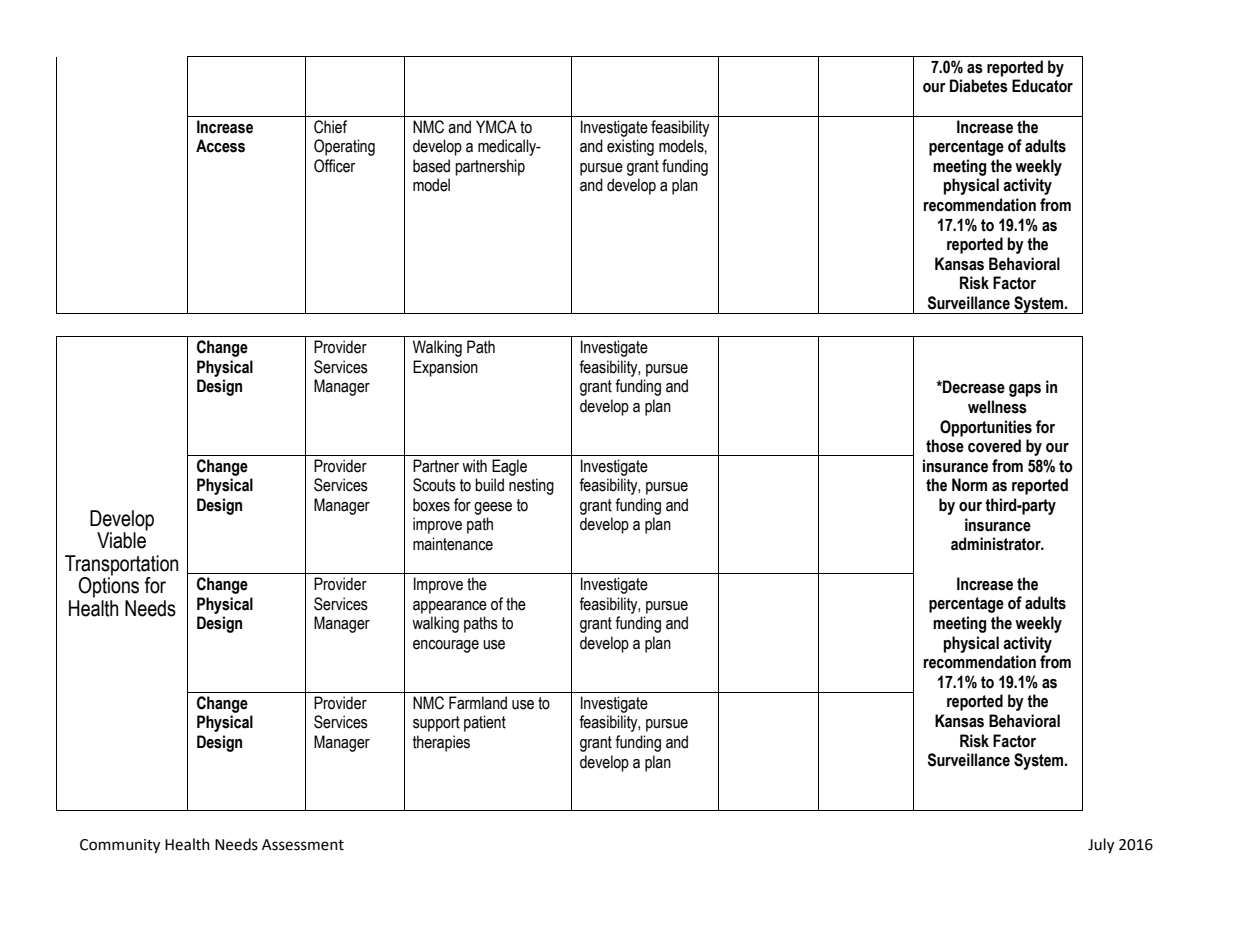 This image has height=952, width=1233. What do you see at coordinates (478, 703) in the image?
I see `Farmland` at bounding box center [478, 703].
